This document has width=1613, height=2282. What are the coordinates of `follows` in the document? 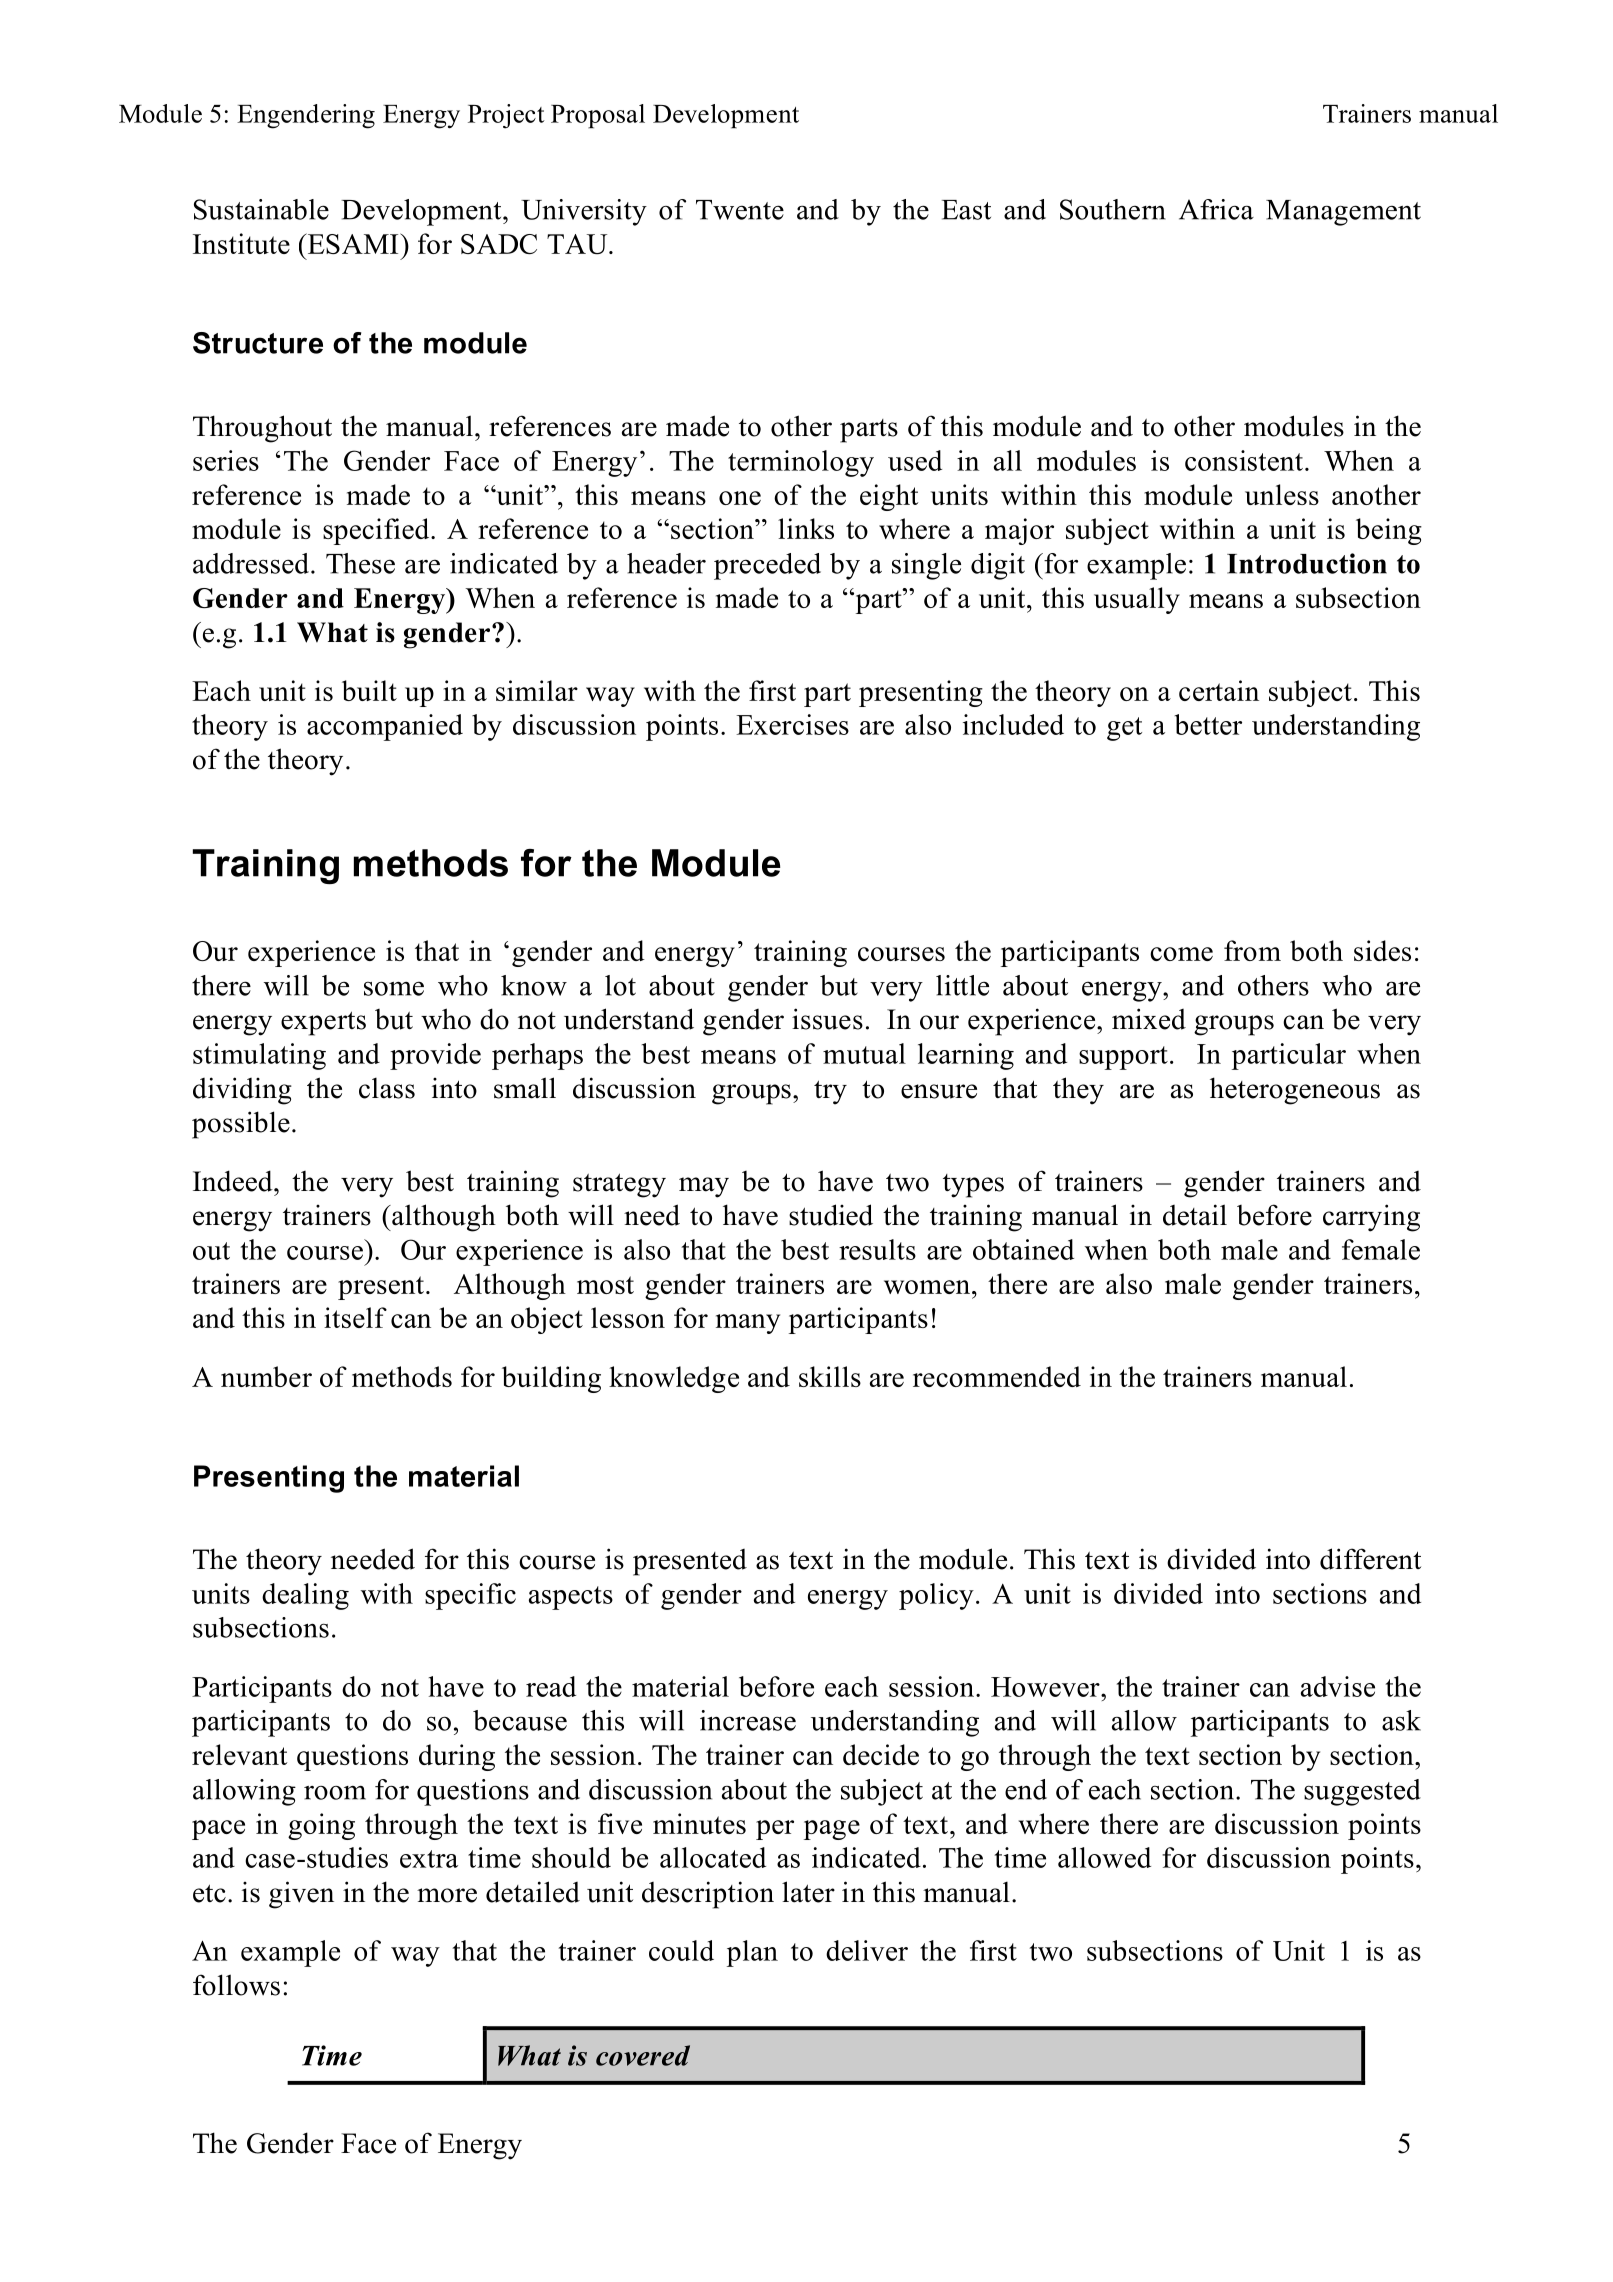 It's located at (236, 1985).
